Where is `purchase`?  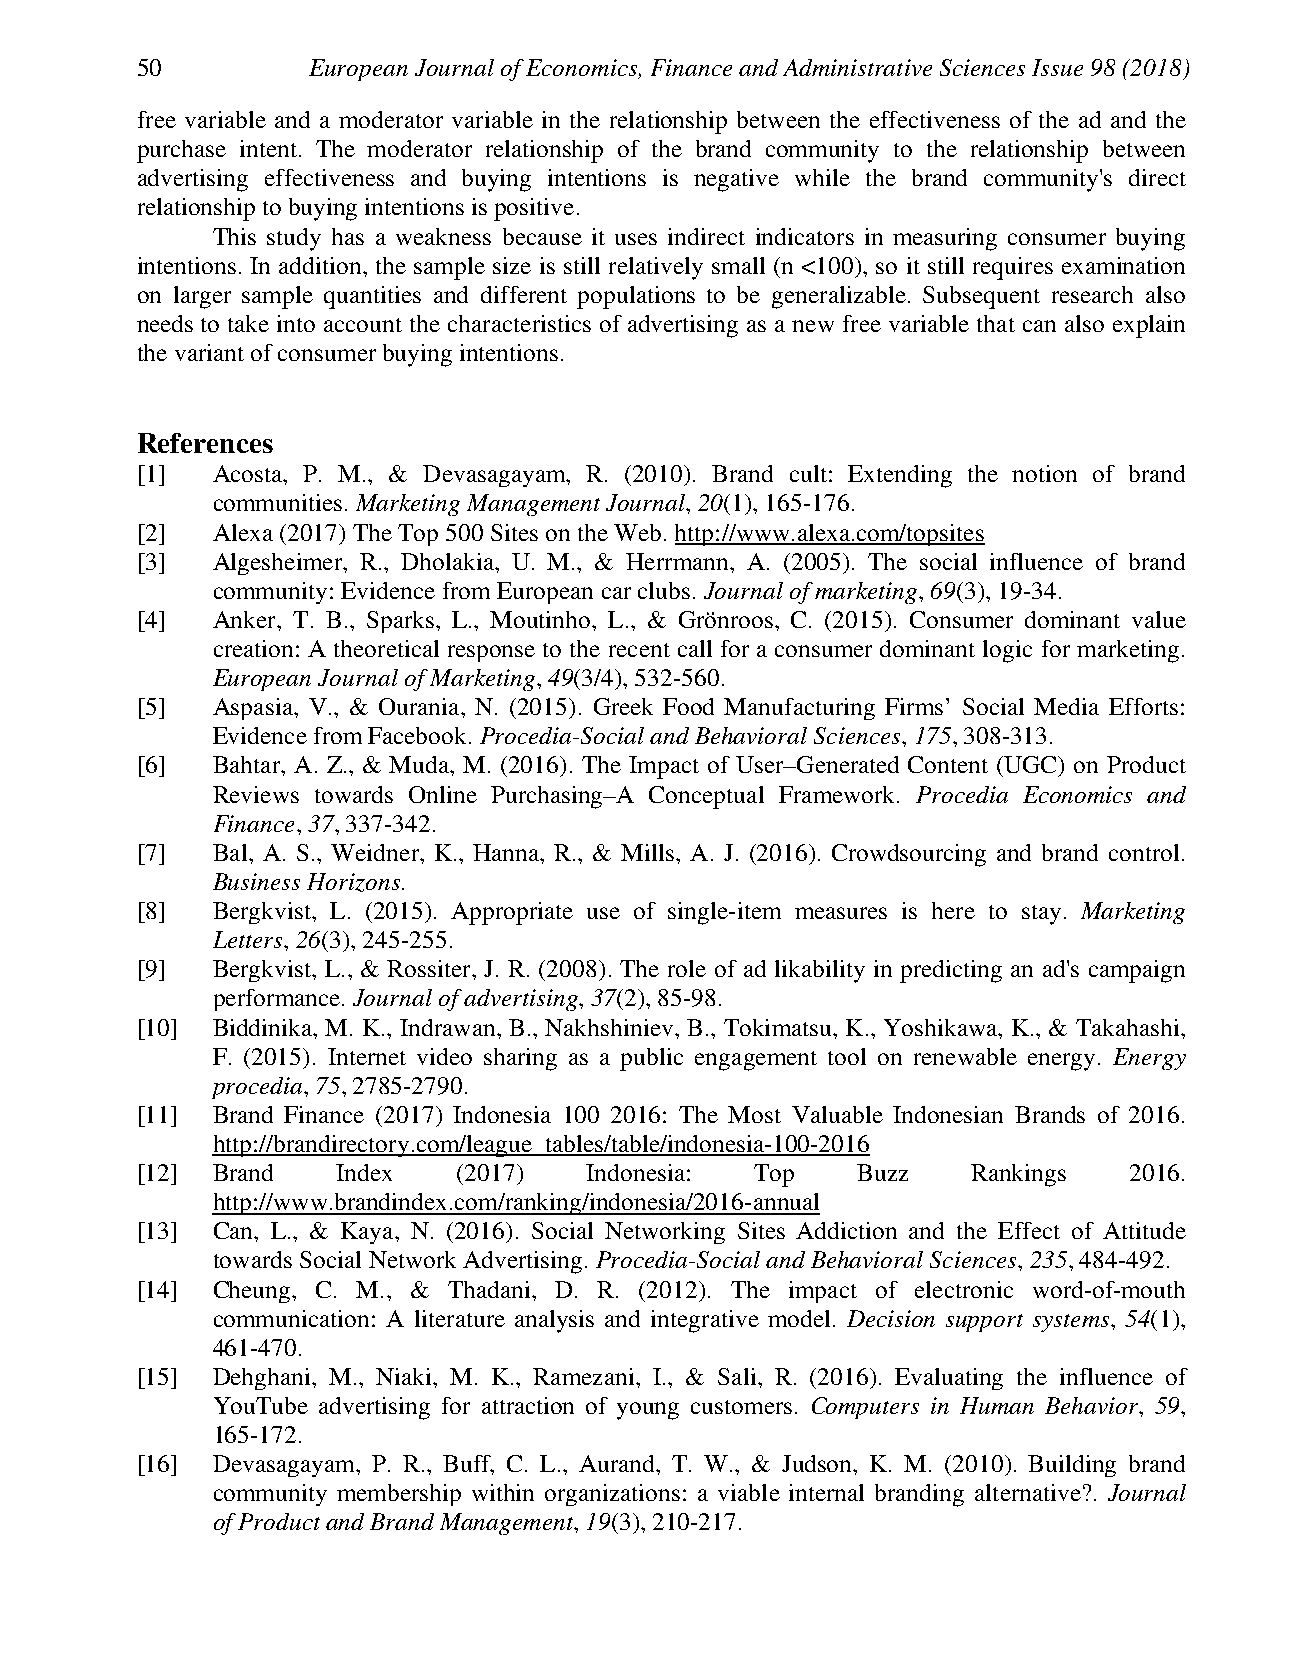
purchase is located at coordinates (181, 151).
